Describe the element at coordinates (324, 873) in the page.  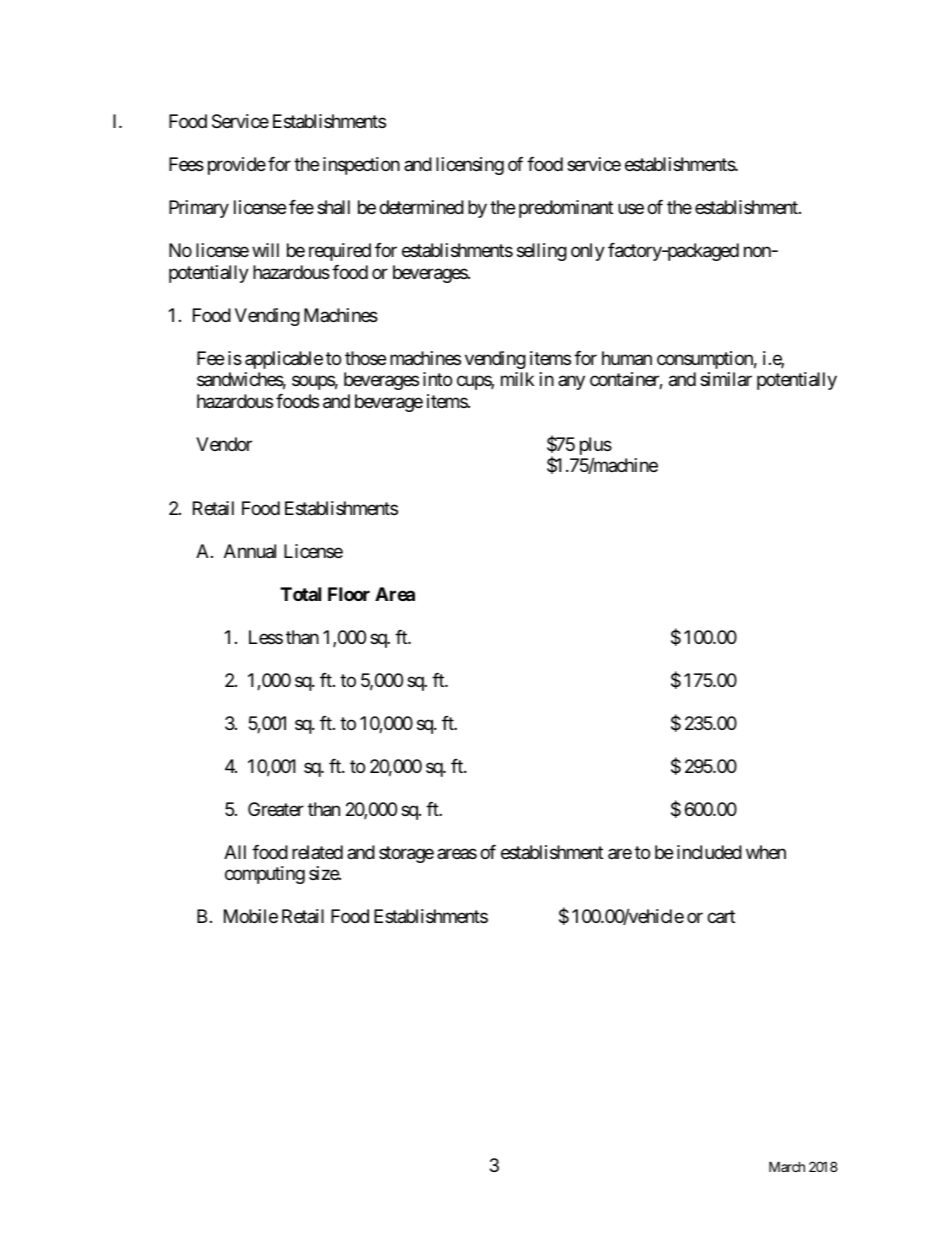
I see `size` at that location.
